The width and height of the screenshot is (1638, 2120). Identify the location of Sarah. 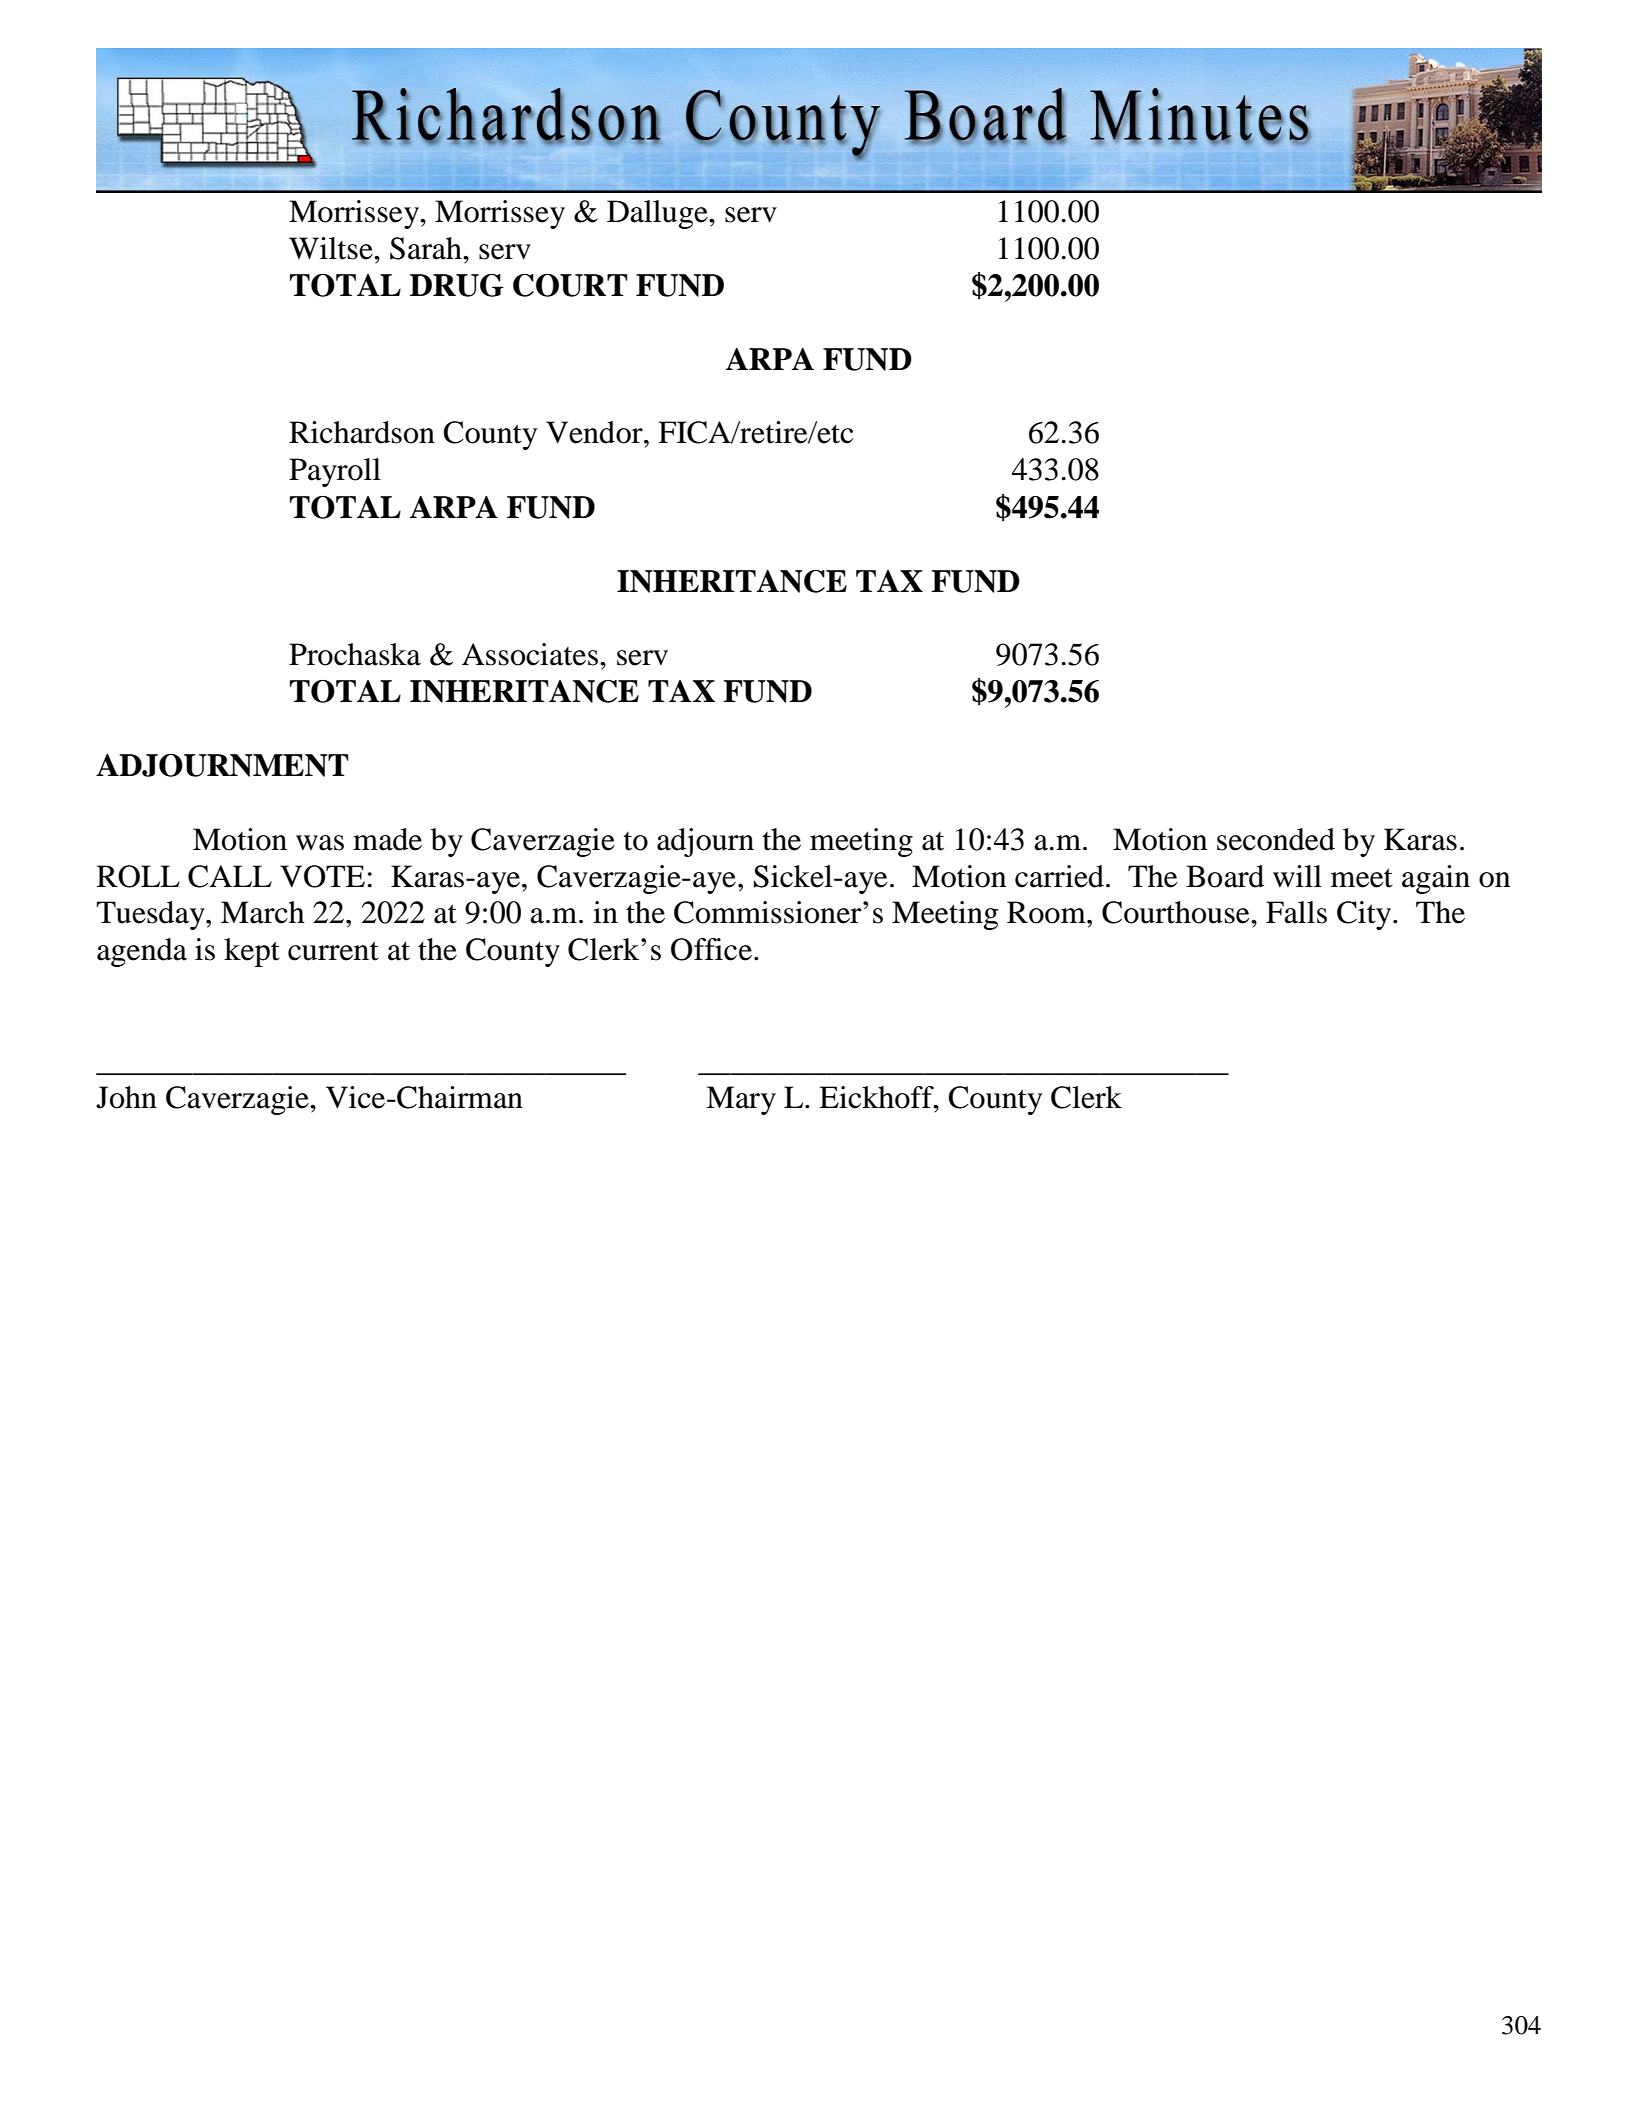
(427, 248).
